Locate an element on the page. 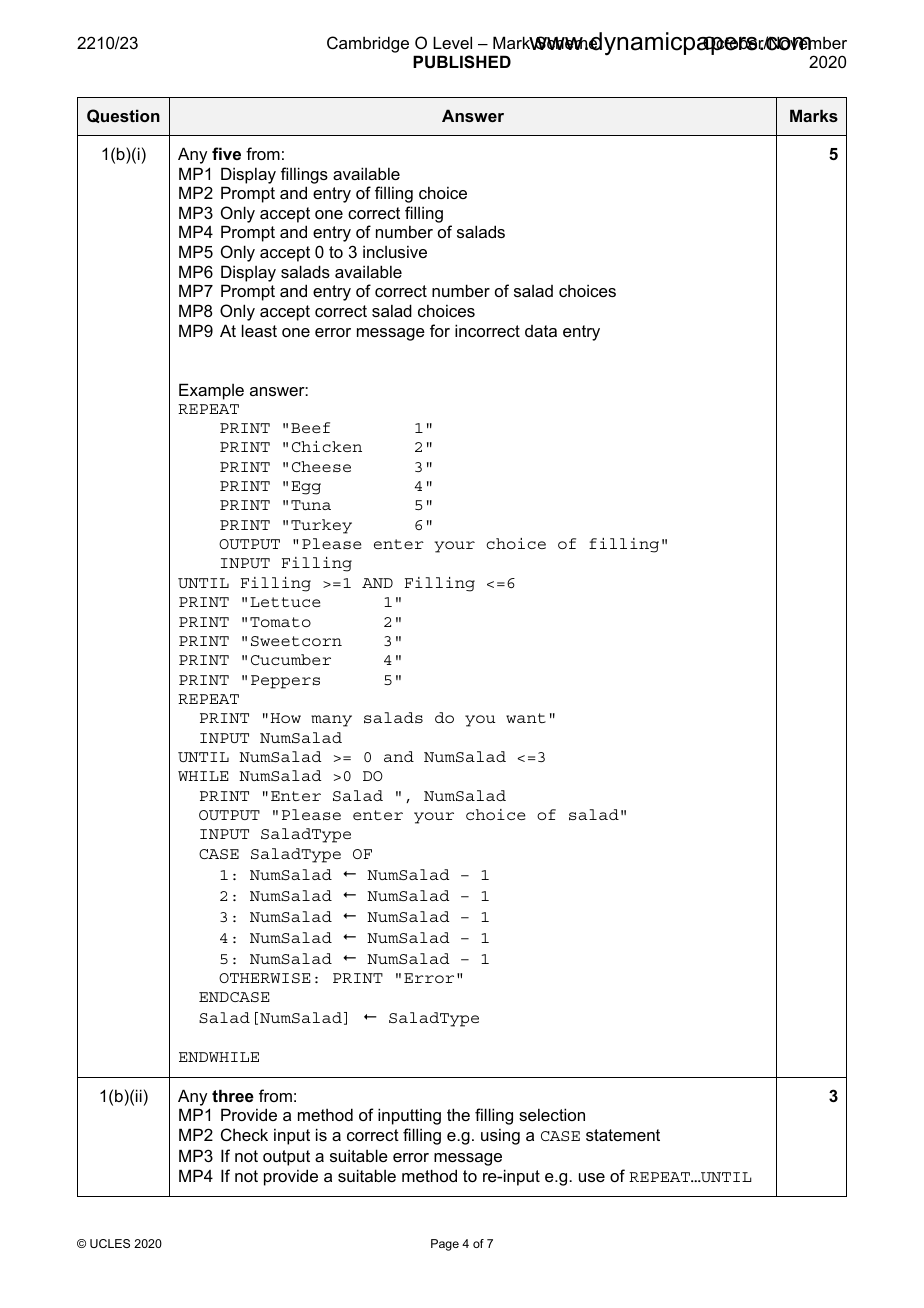 The image size is (924, 1308). Sweetcorn is located at coordinates (296, 641).
